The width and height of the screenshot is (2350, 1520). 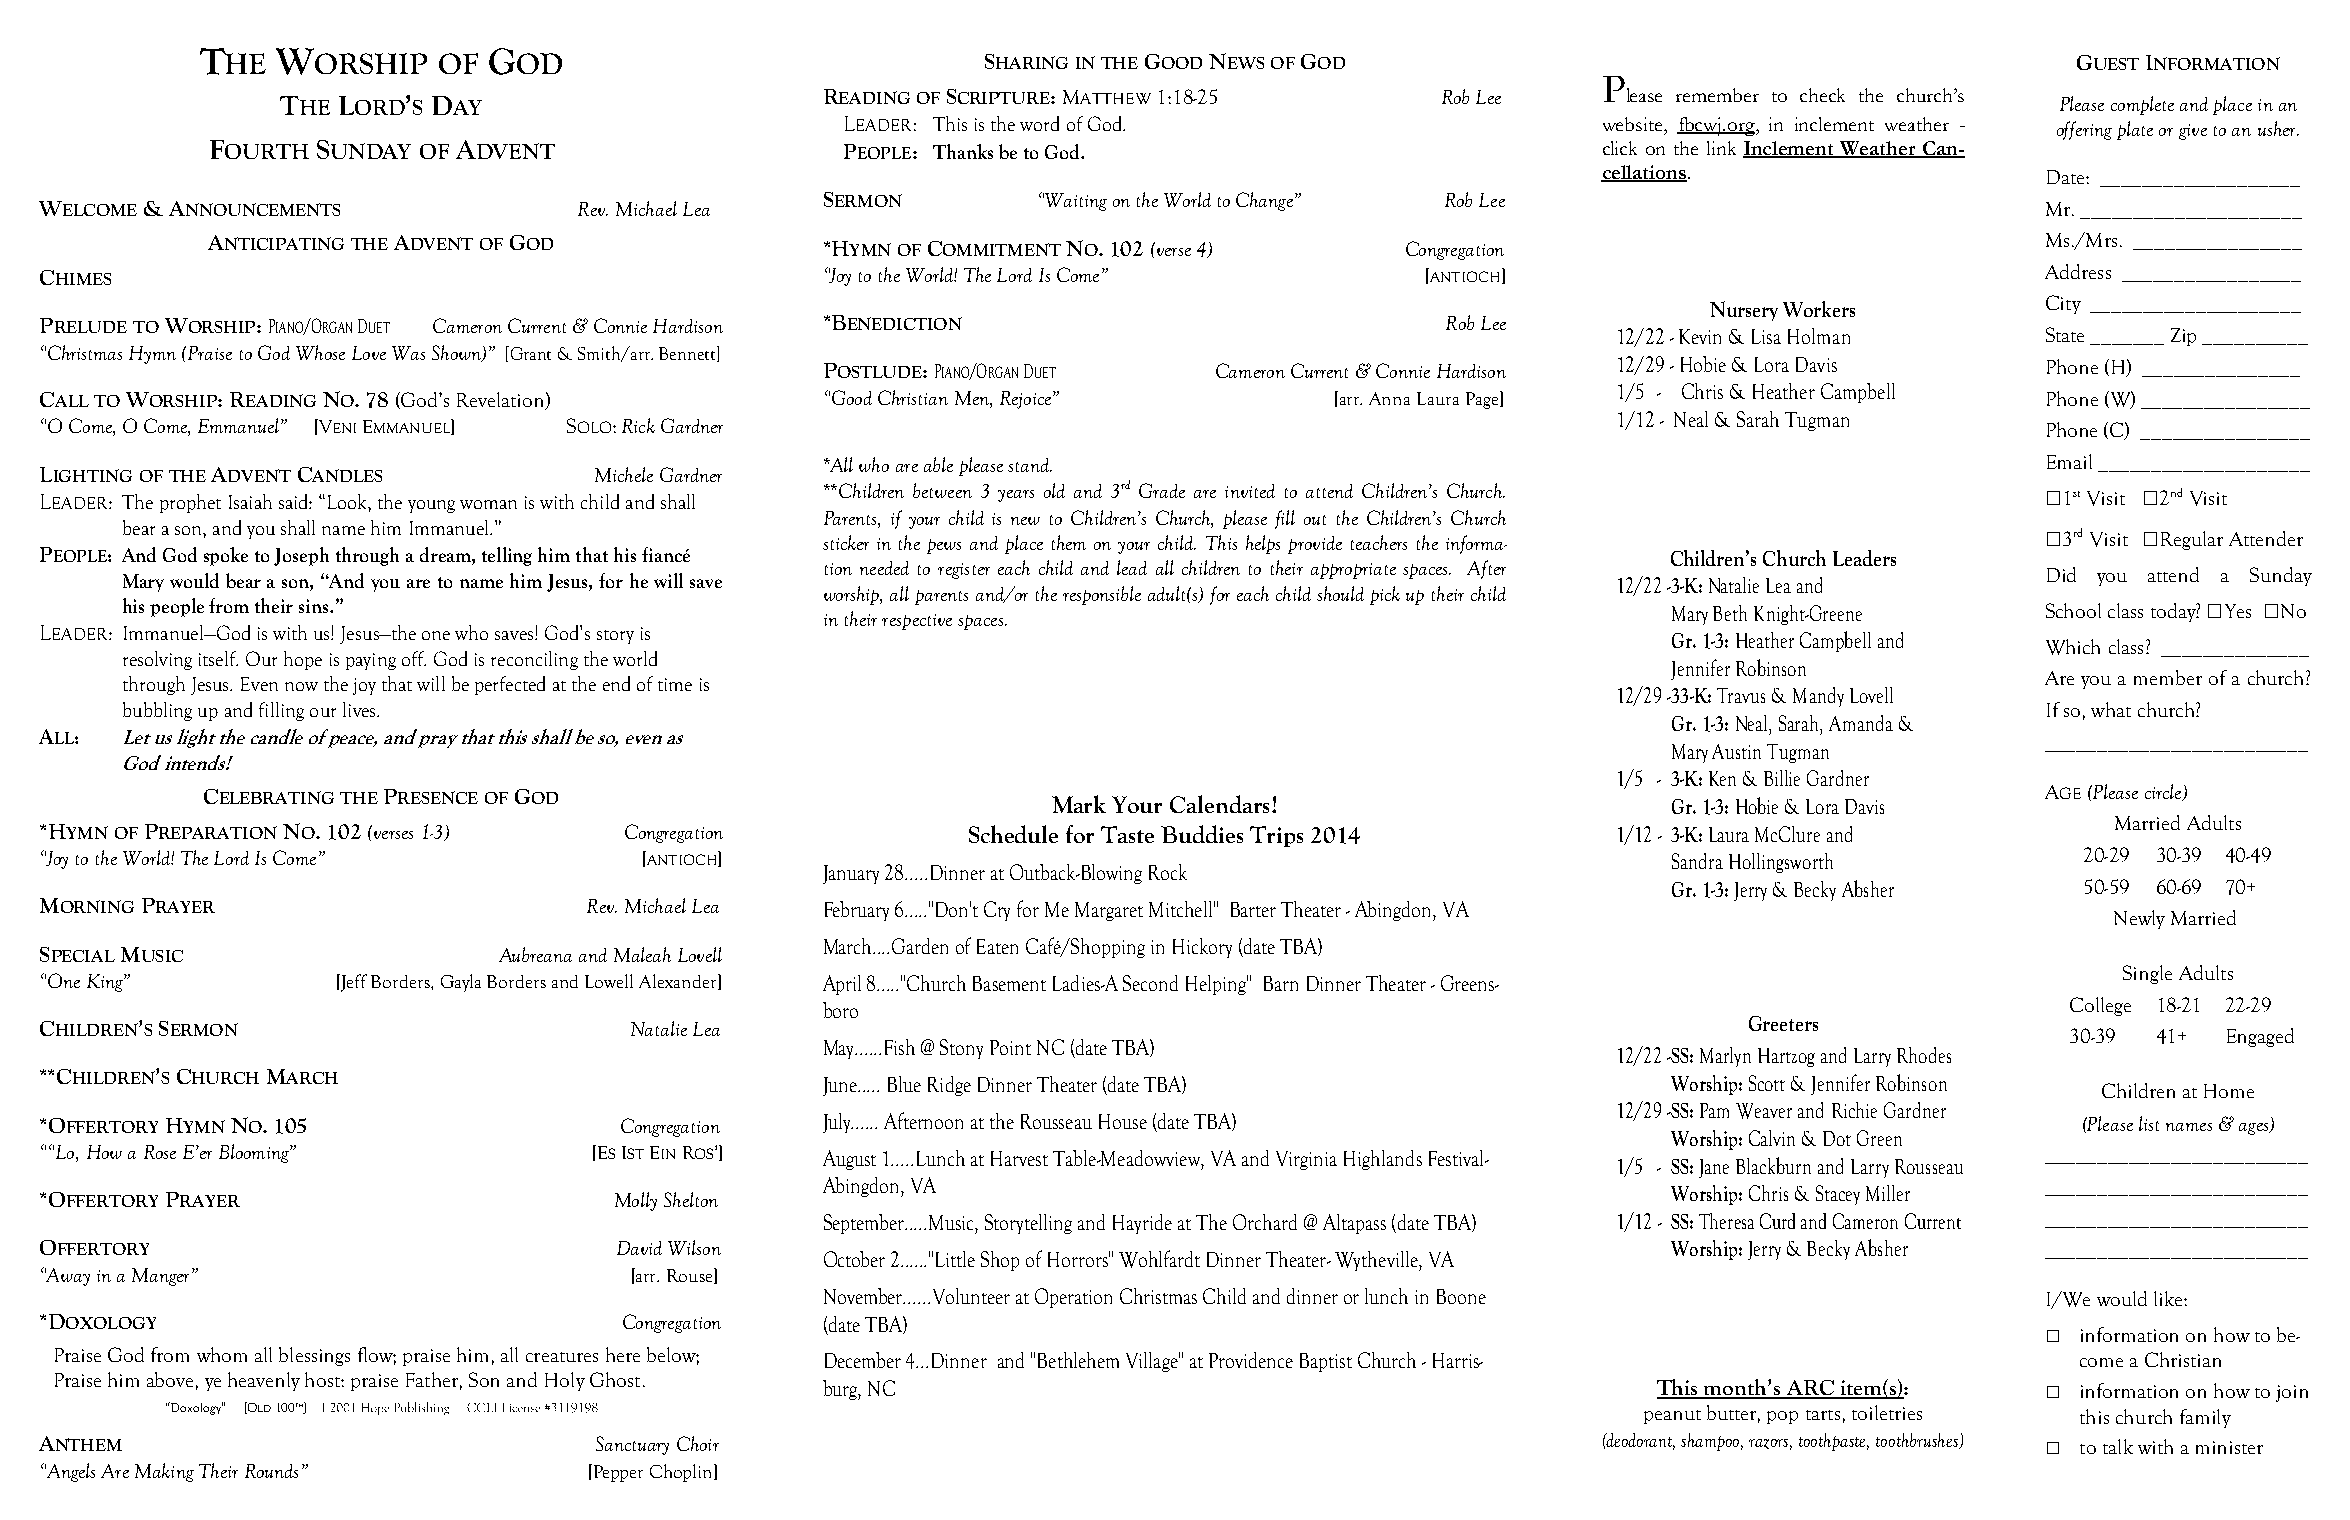 What do you see at coordinates (609, 981) in the screenshot?
I see `Lowell` at bounding box center [609, 981].
